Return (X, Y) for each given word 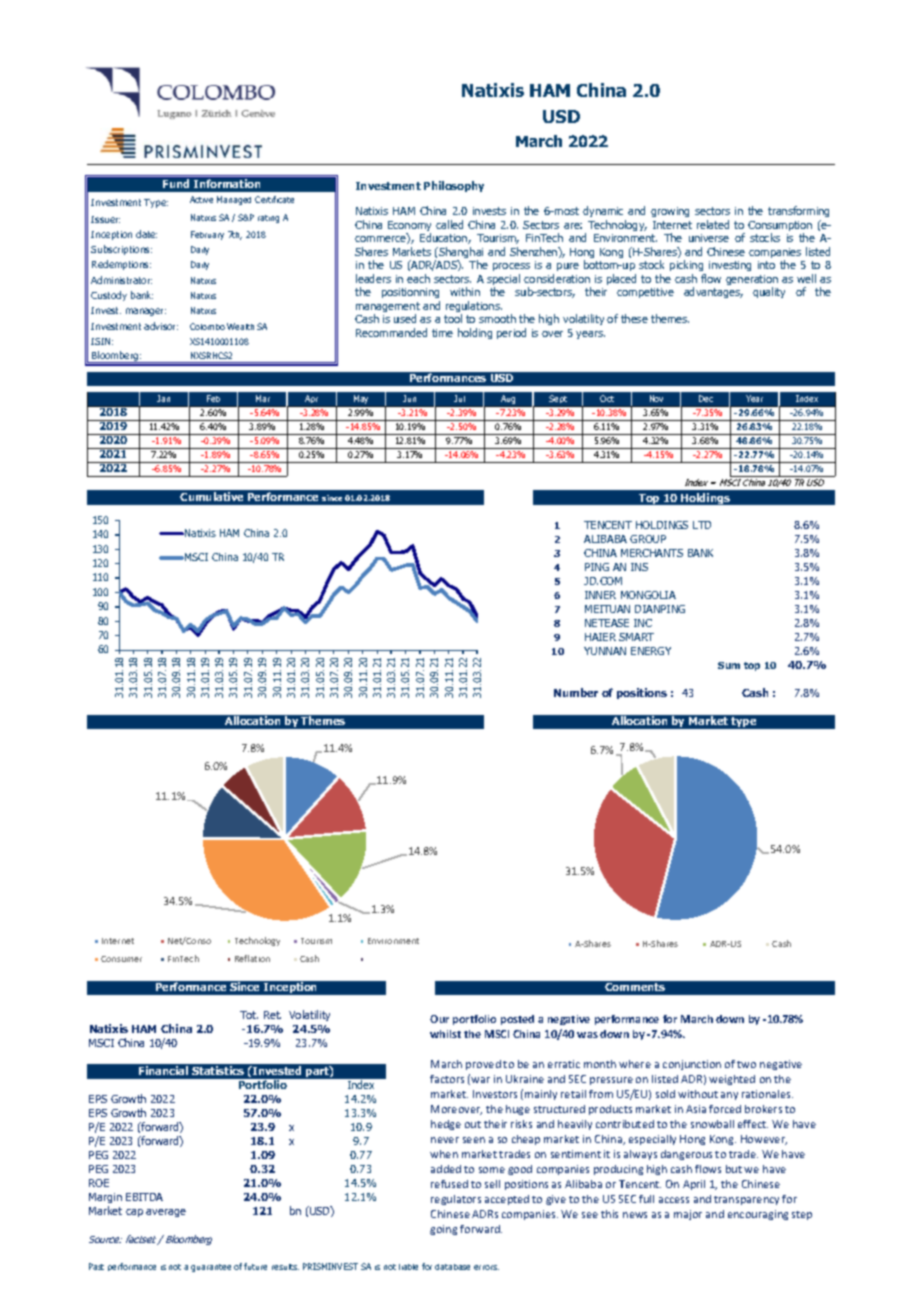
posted (517, 1020)
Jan (163, 398)
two (746, 1064)
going (443, 1230)
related (713, 224)
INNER (600, 595)
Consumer (121, 959)
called (449, 224)
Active (201, 199)
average (166, 1213)
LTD (702, 525)
